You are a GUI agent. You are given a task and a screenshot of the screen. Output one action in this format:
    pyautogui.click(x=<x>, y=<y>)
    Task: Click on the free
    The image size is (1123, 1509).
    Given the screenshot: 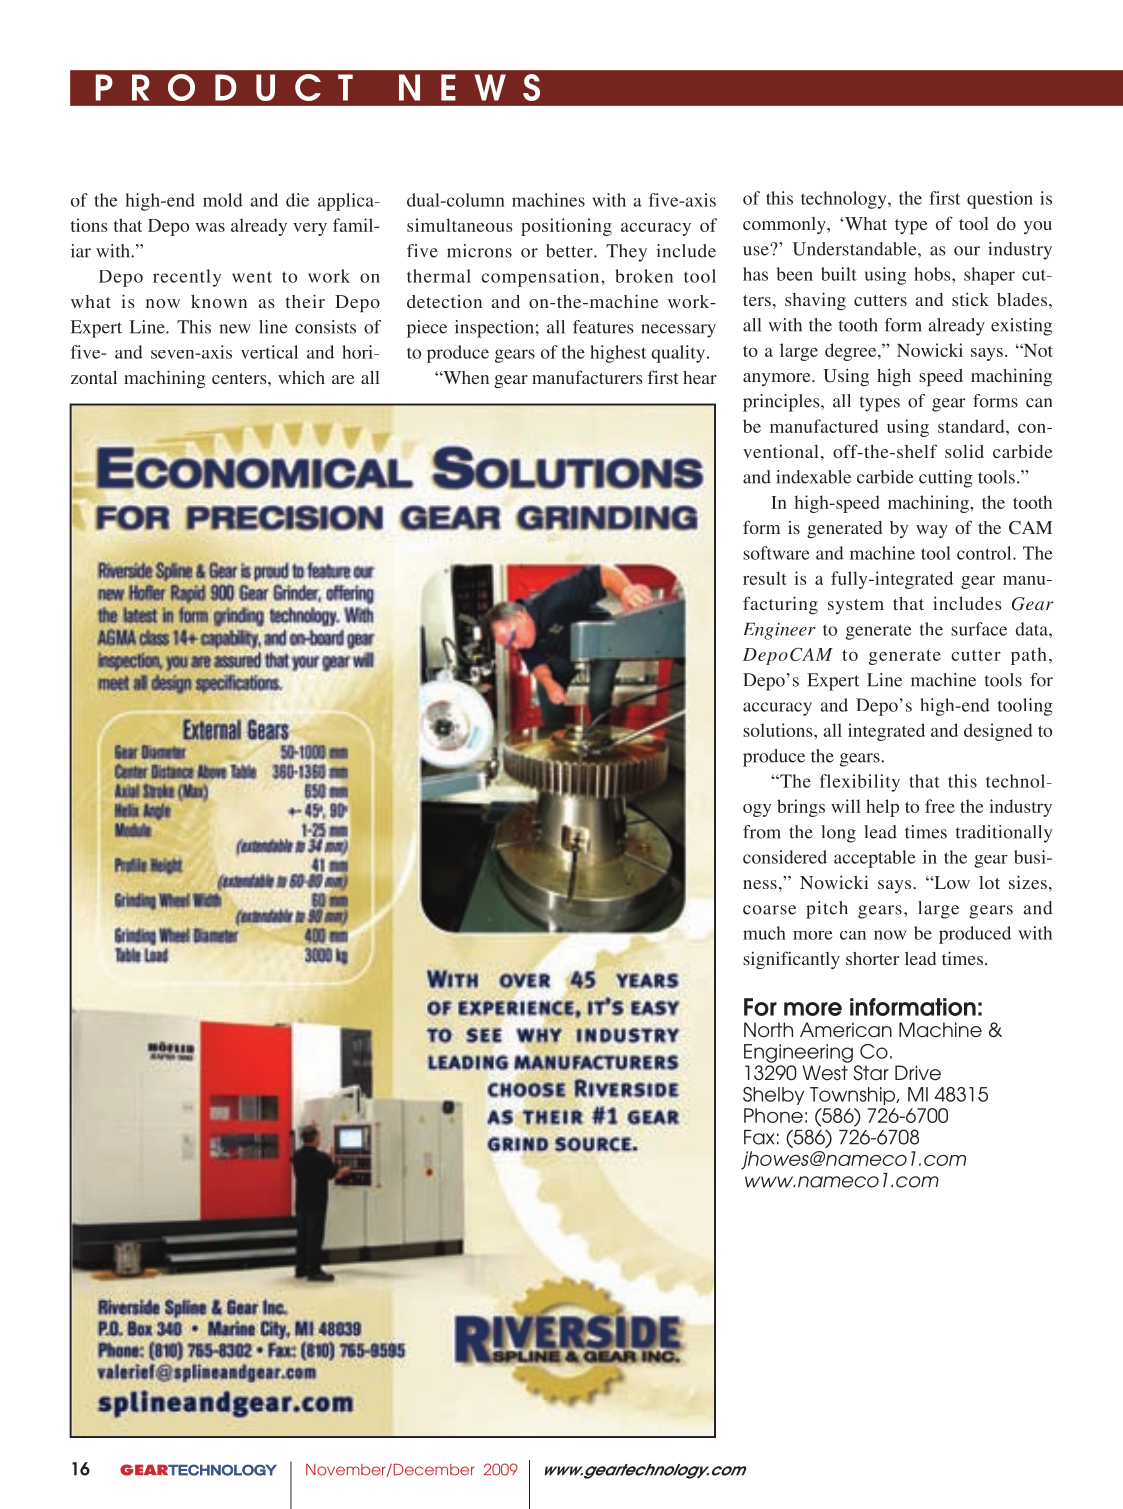 What is the action you would take?
    pyautogui.click(x=940, y=806)
